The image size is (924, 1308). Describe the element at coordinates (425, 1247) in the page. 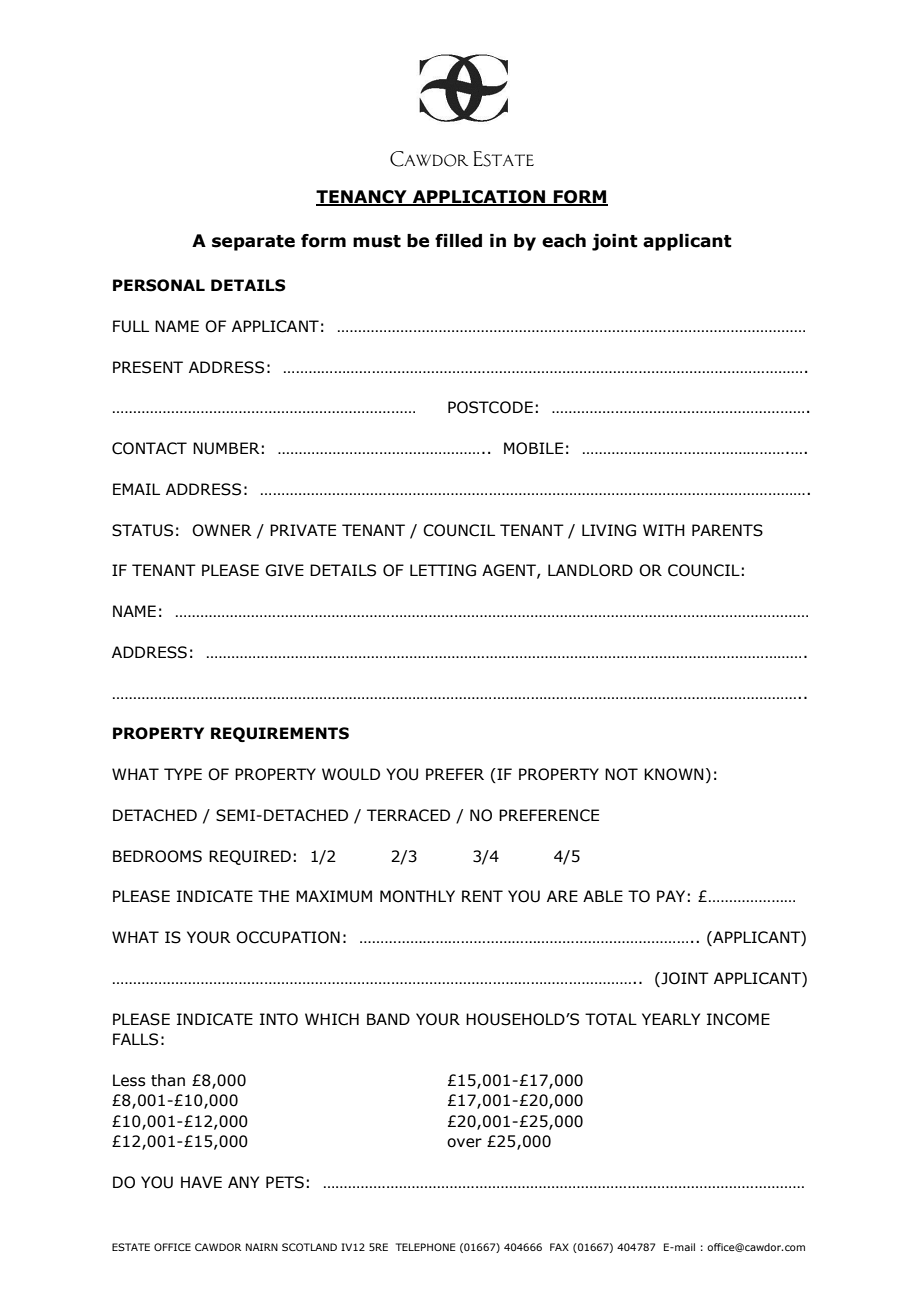

I see `TELEPHONE` at that location.
